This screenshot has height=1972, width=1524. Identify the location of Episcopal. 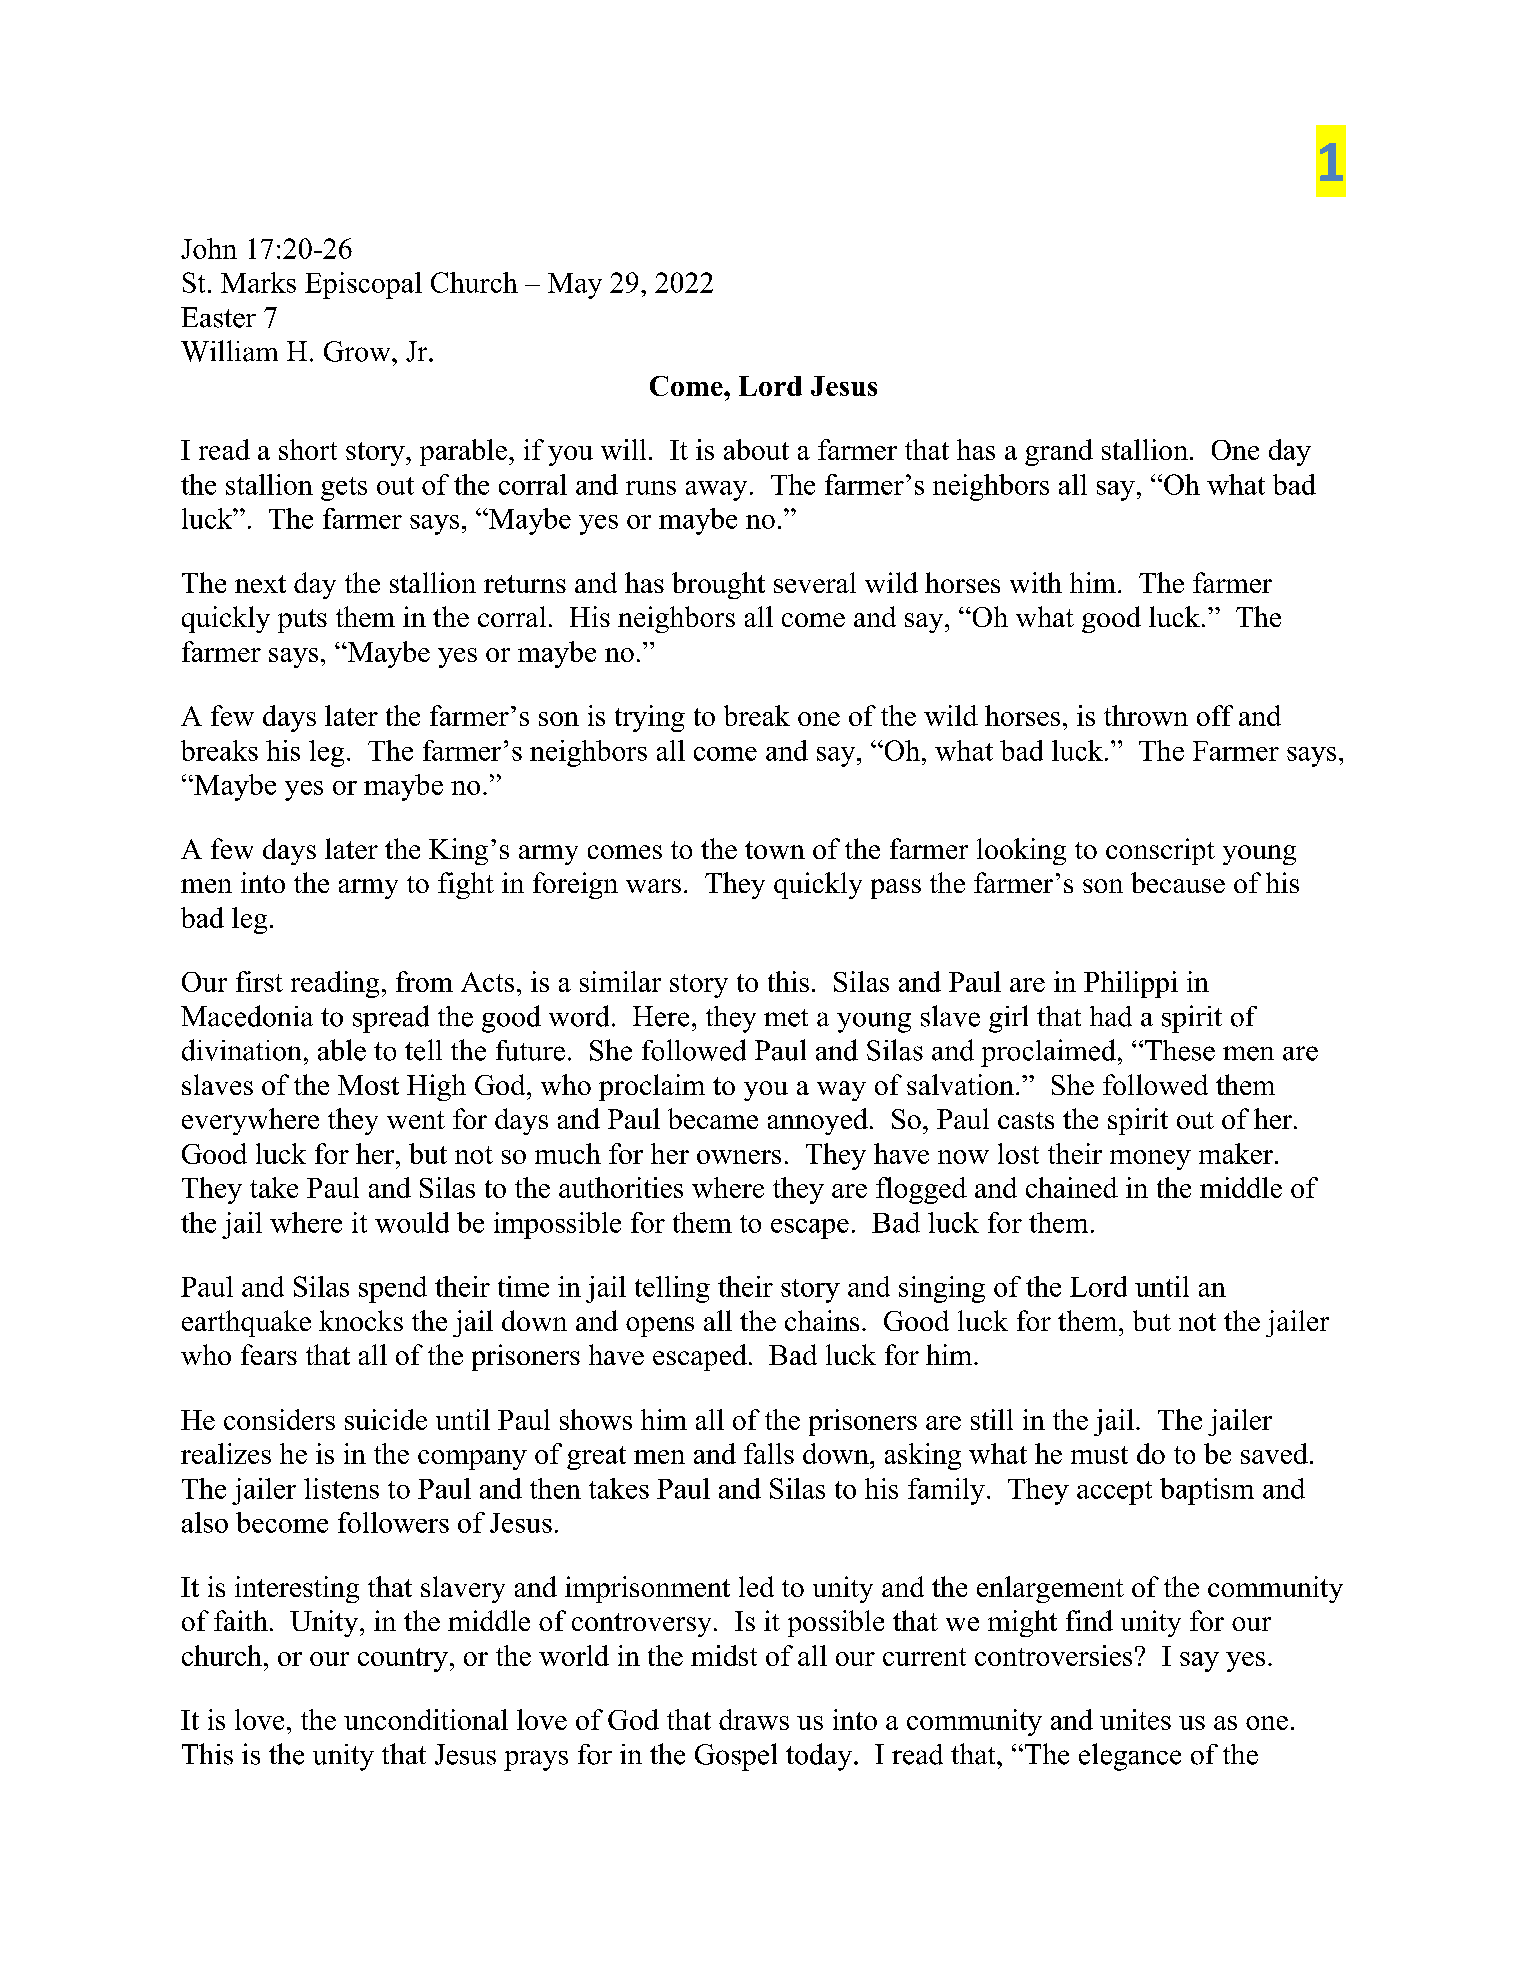
(363, 285).
